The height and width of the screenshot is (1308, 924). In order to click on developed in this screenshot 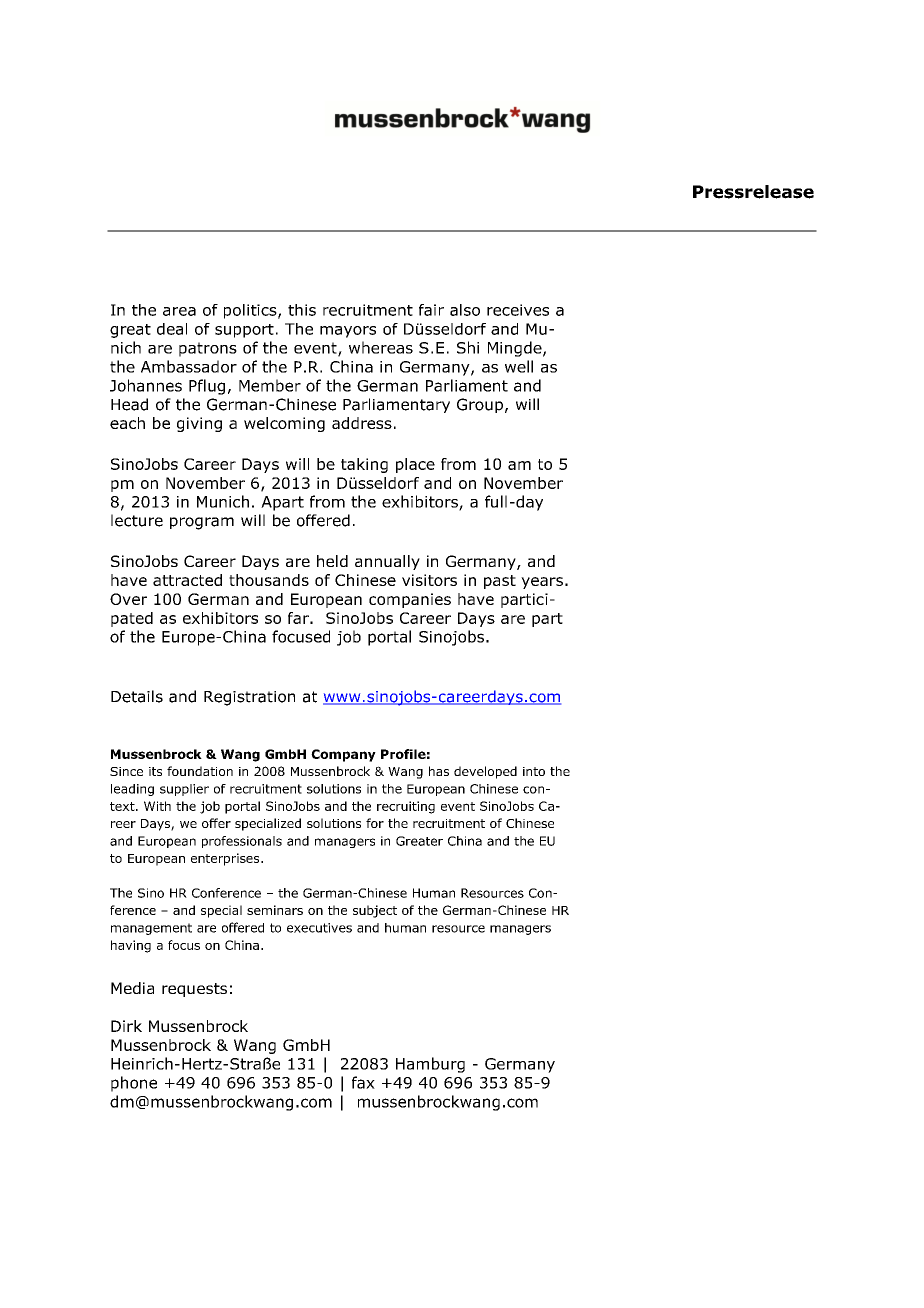, I will do `click(485, 772)`.
